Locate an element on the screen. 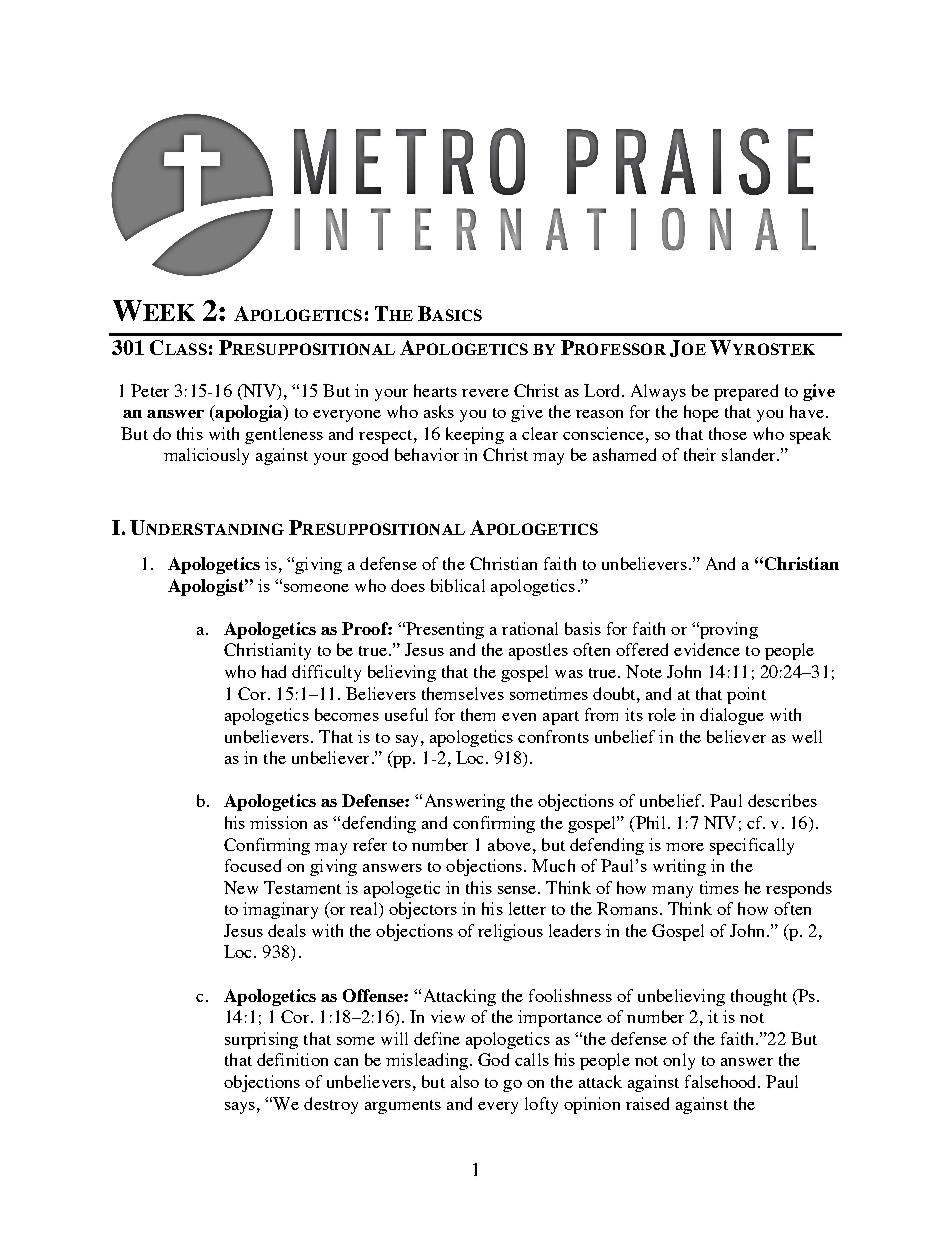 This screenshot has height=1233, width=952. imaginary is located at coordinates (280, 910).
